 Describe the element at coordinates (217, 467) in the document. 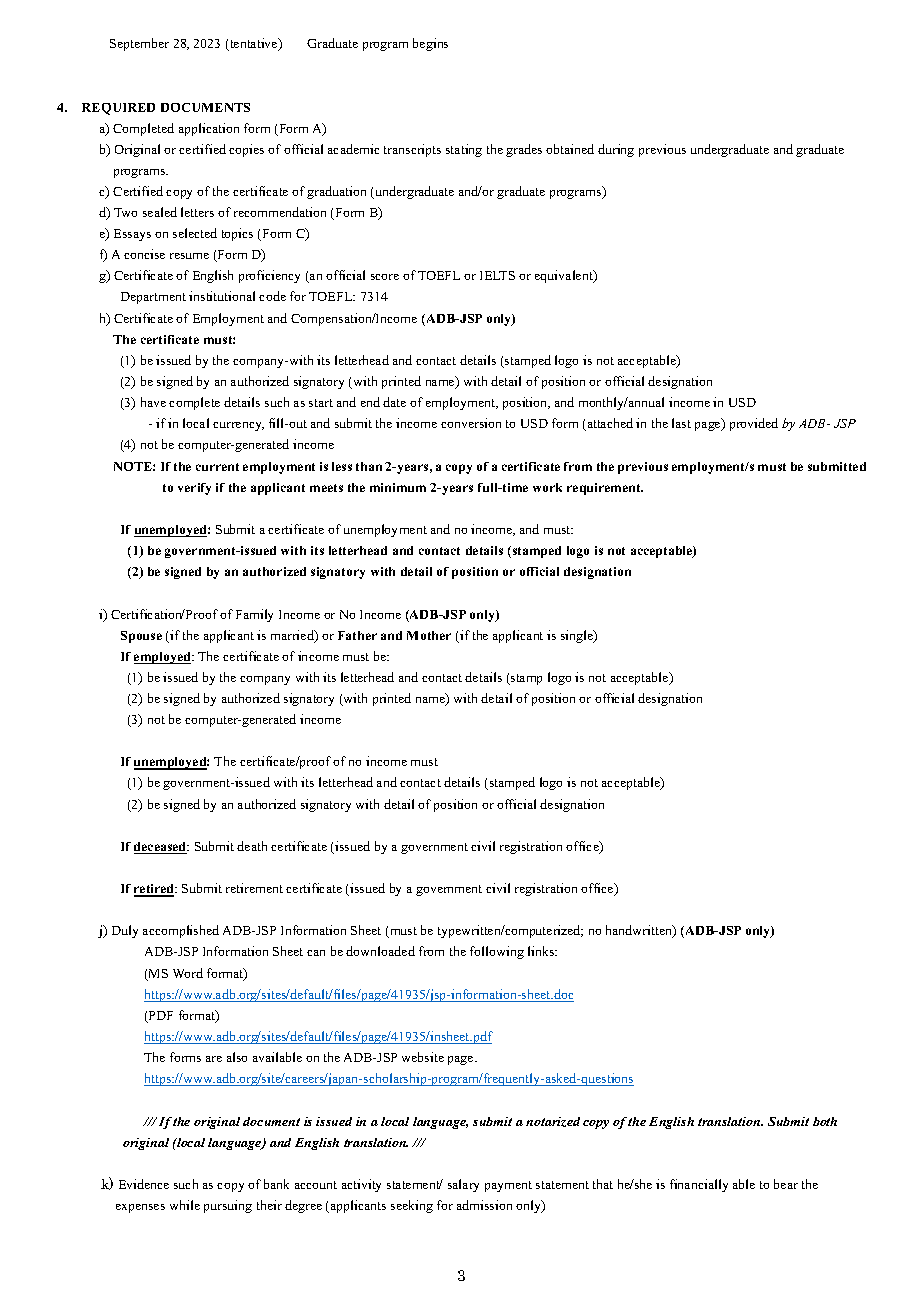

I see `current` at that location.
